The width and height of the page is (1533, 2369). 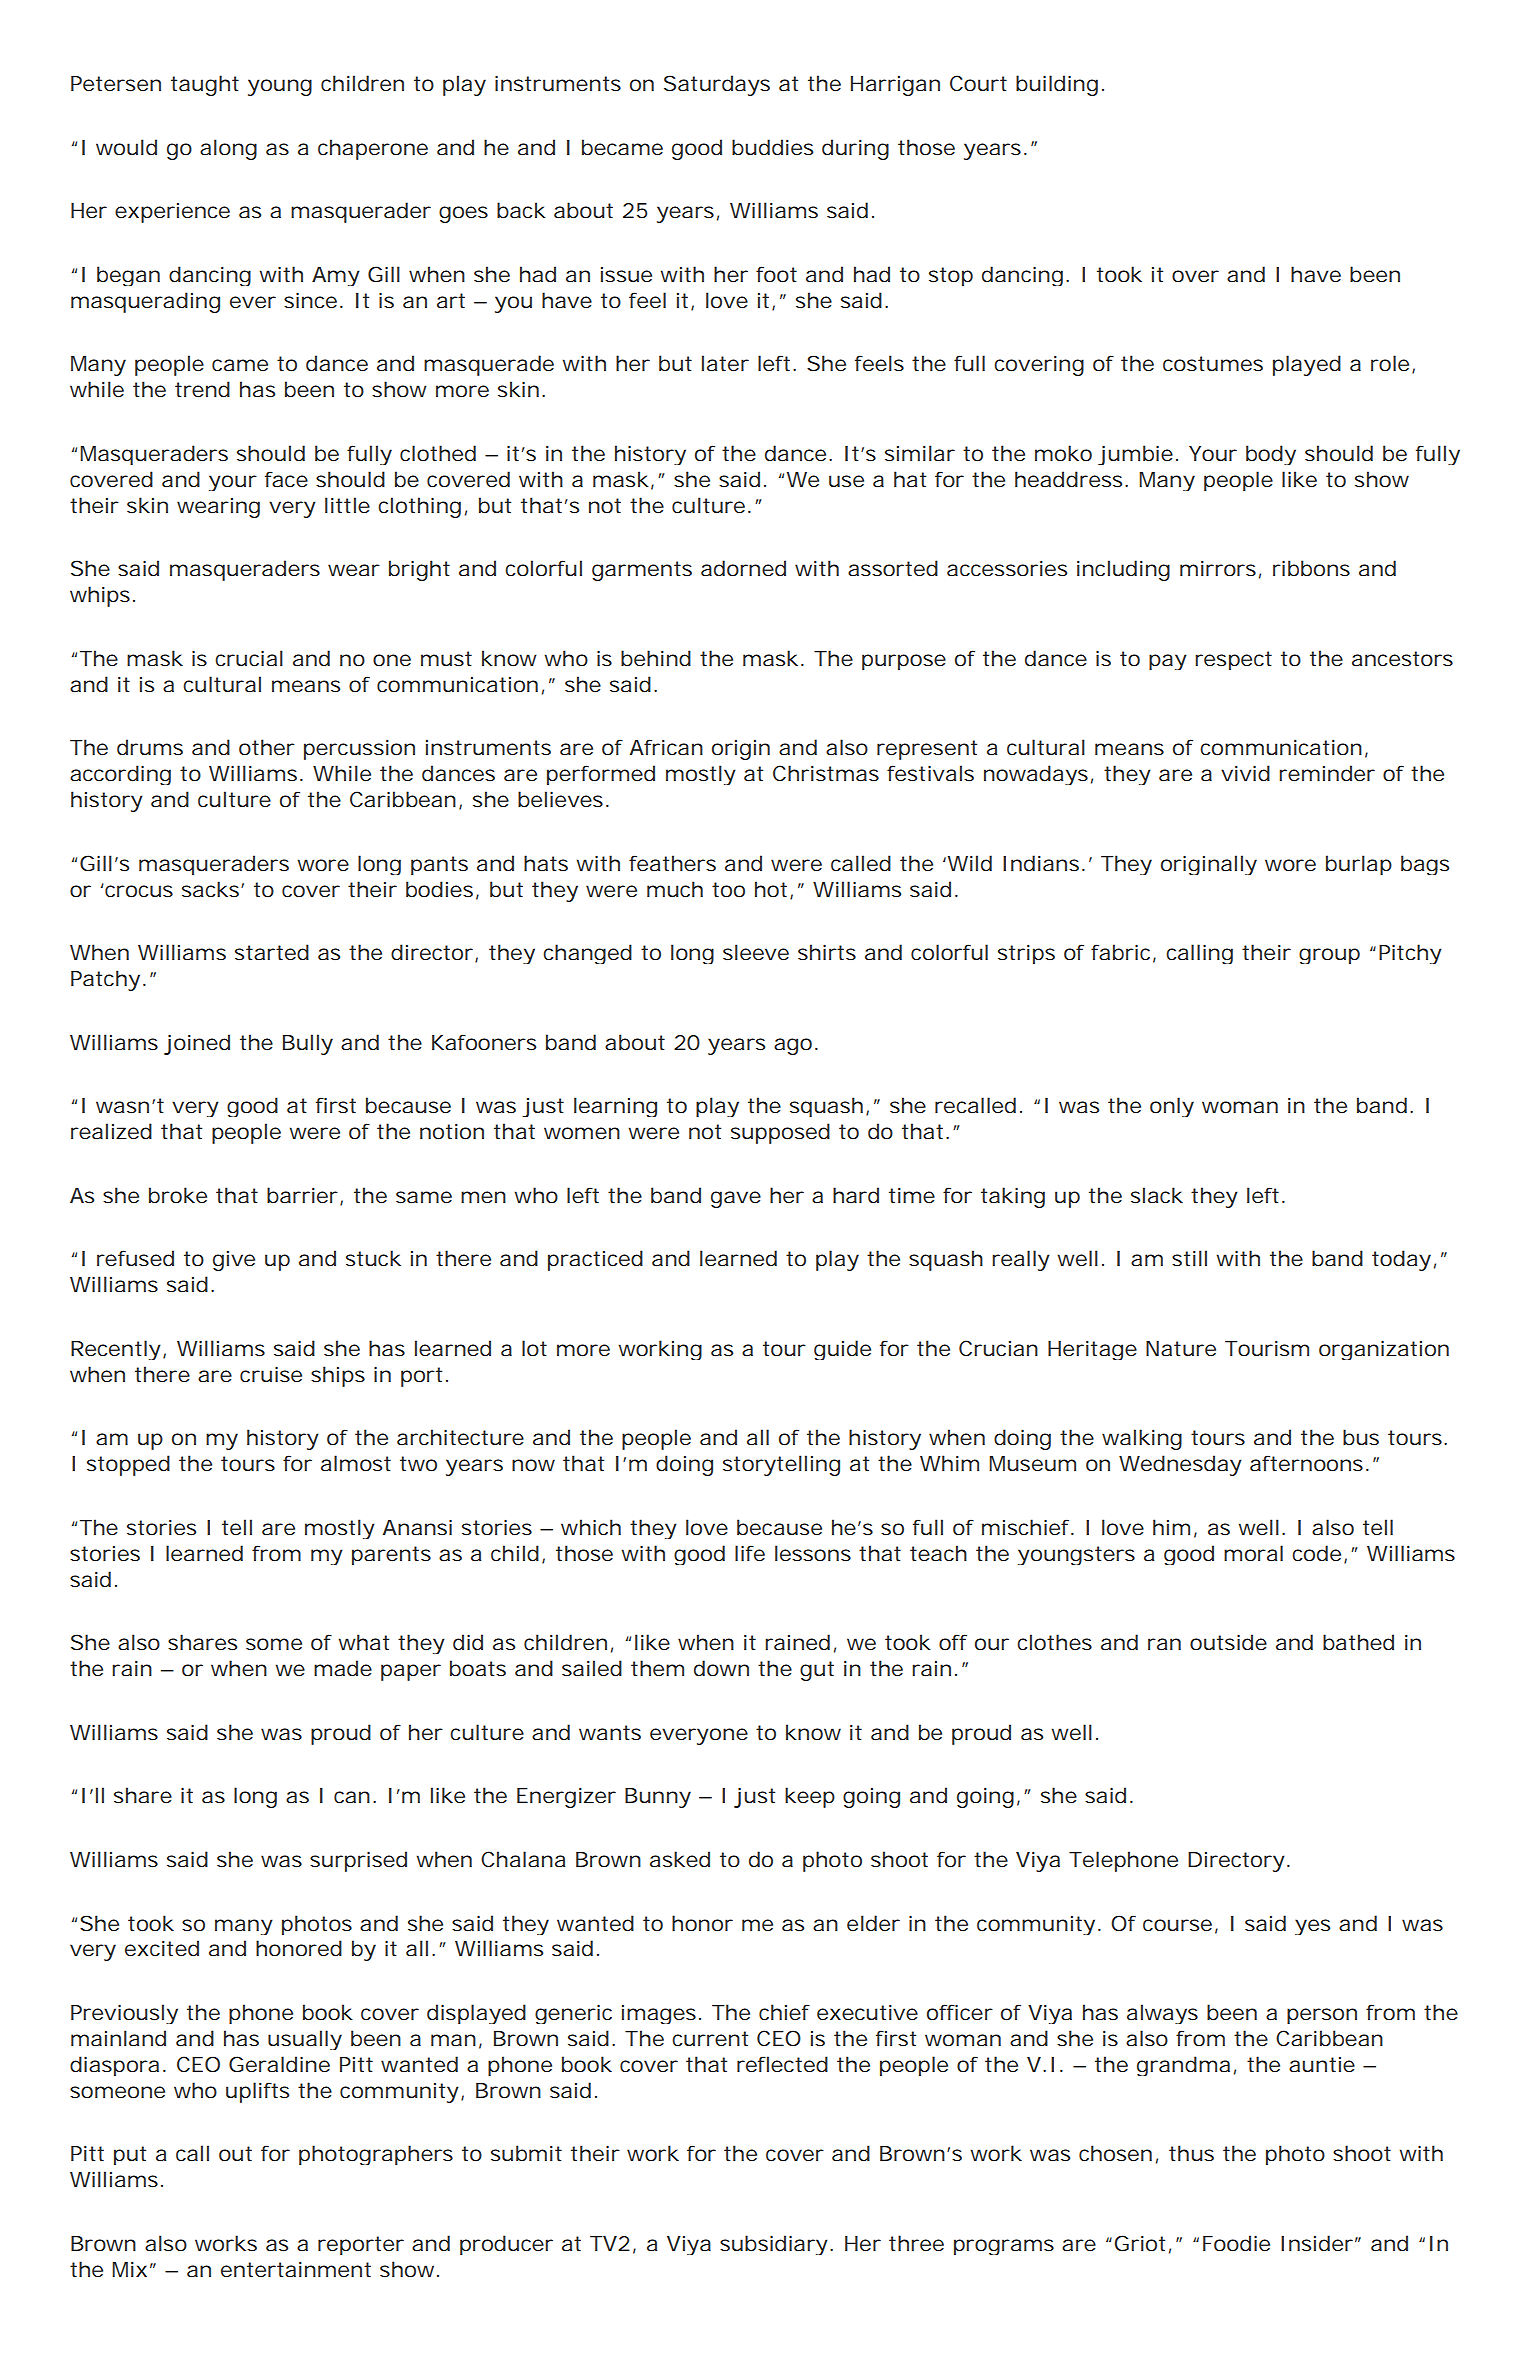 What do you see at coordinates (1236, 2243) in the page?
I see `Foodie` at bounding box center [1236, 2243].
